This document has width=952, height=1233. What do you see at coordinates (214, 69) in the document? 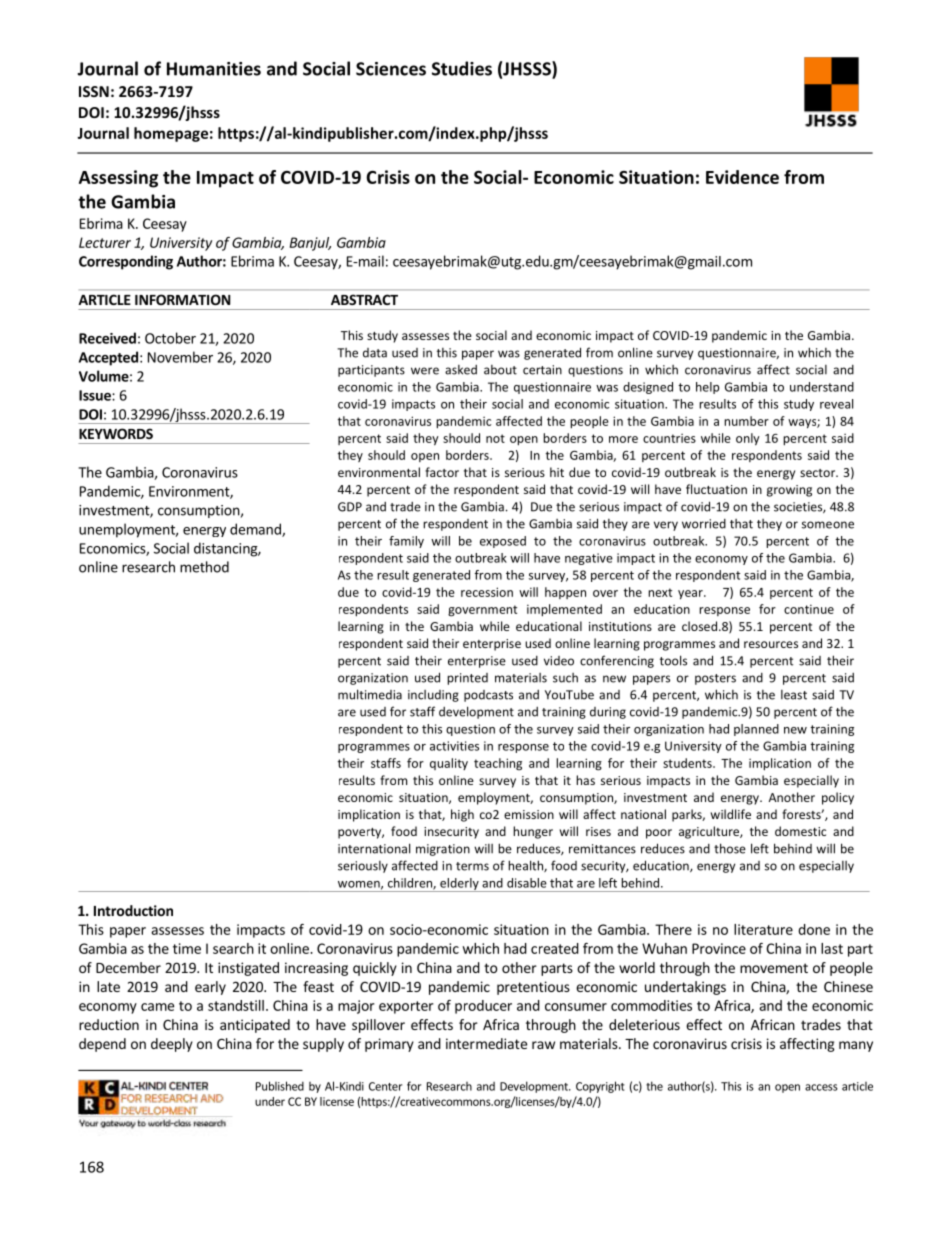
I see `Humanities` at bounding box center [214, 69].
